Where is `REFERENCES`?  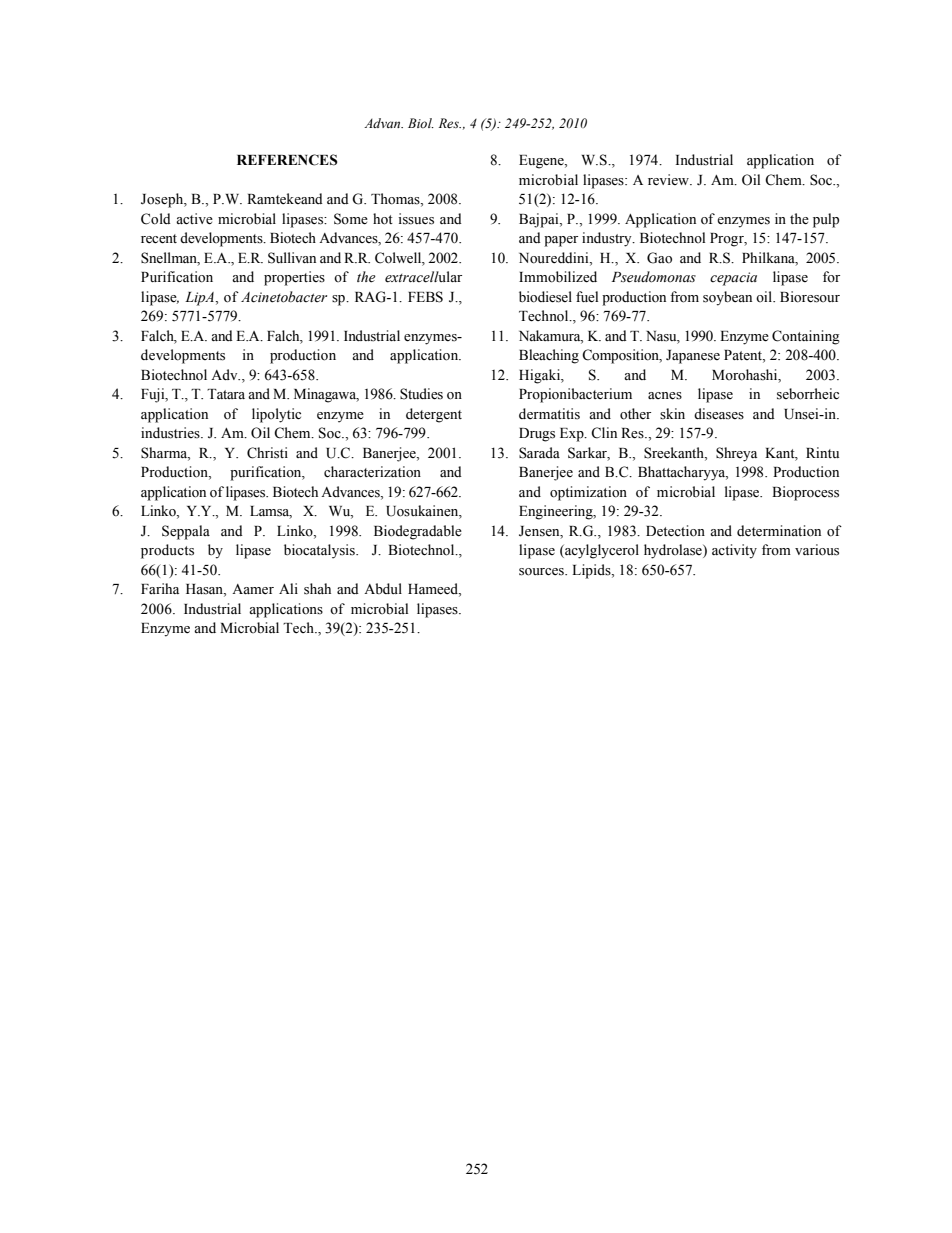 REFERENCES is located at coordinates (287, 160).
